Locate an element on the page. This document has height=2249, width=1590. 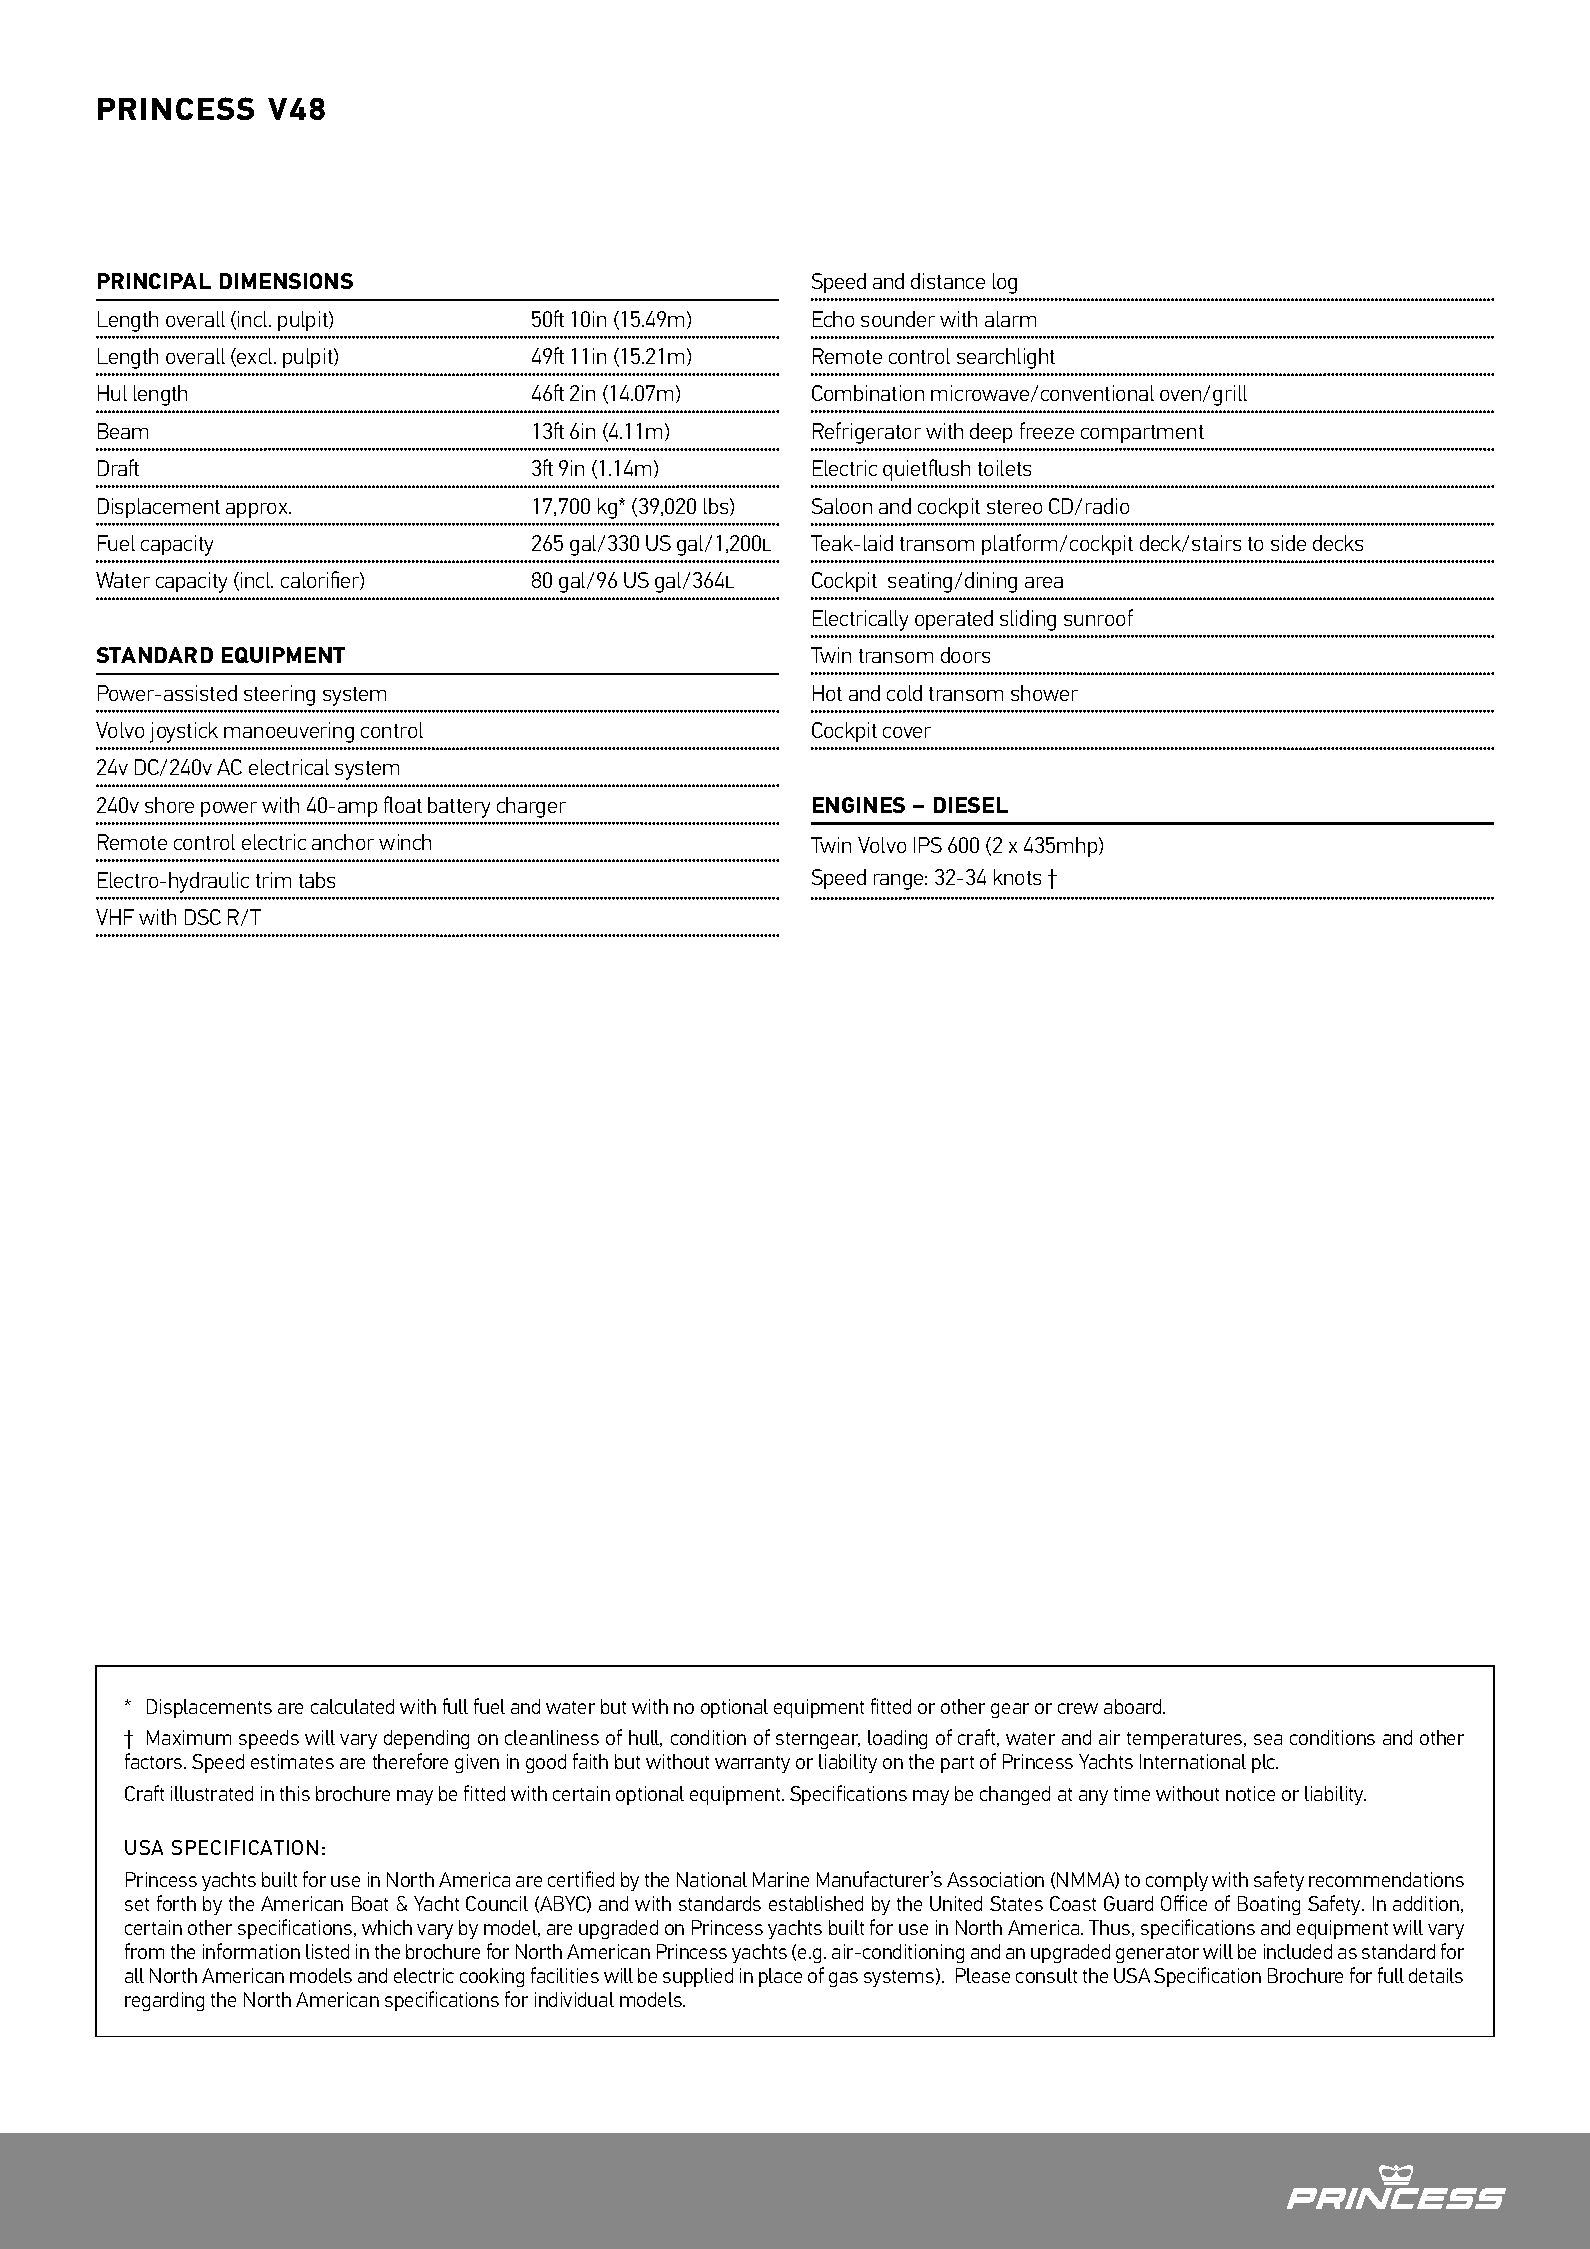
information is located at coordinates (251, 1951).
